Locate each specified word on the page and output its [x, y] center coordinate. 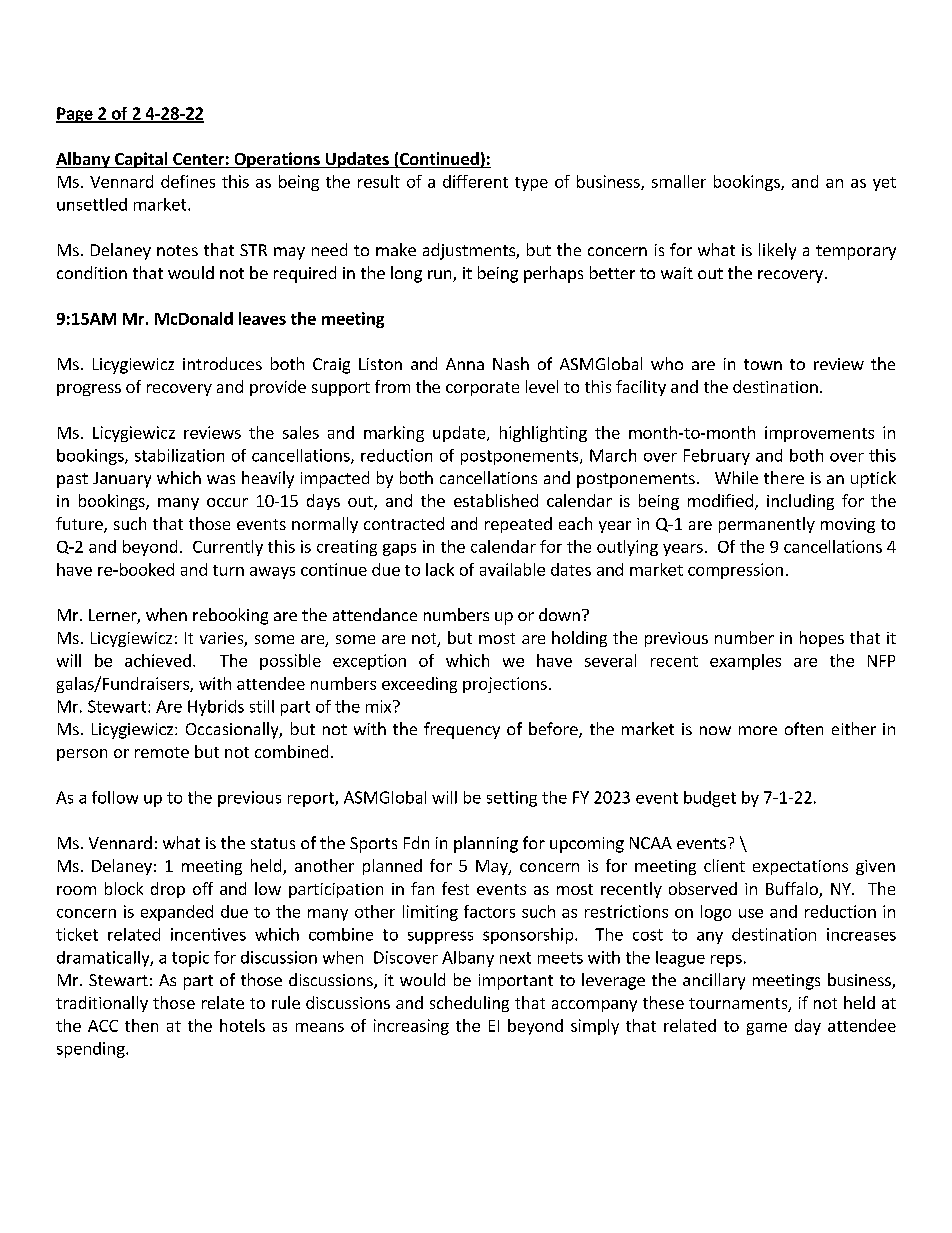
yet [884, 184]
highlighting [543, 434]
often [804, 728]
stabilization [179, 455]
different [475, 181]
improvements [819, 434]
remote [162, 752]
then [141, 1025]
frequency [462, 730]
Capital [141, 160]
